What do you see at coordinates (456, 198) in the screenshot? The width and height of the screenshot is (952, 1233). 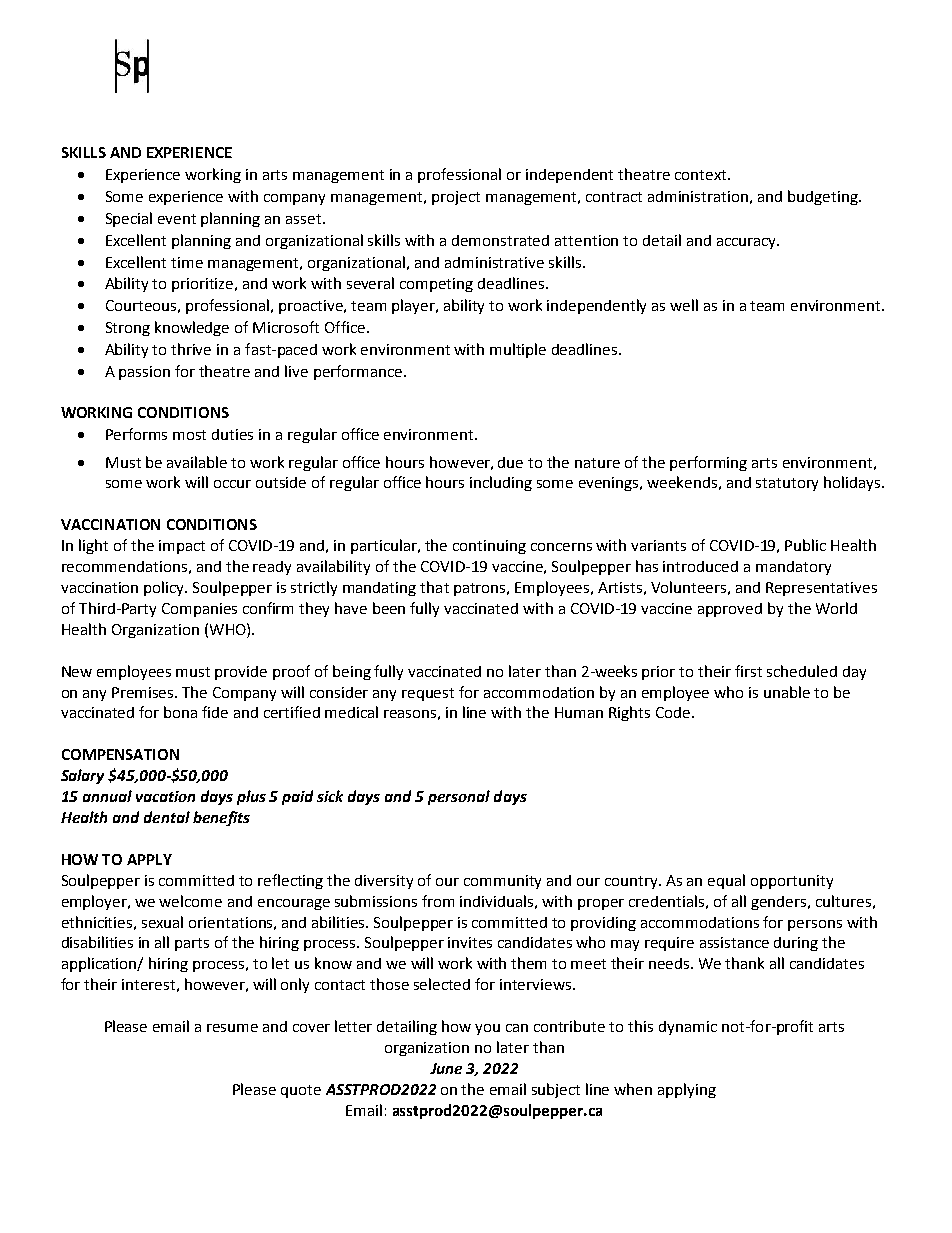 I see `project` at bounding box center [456, 198].
